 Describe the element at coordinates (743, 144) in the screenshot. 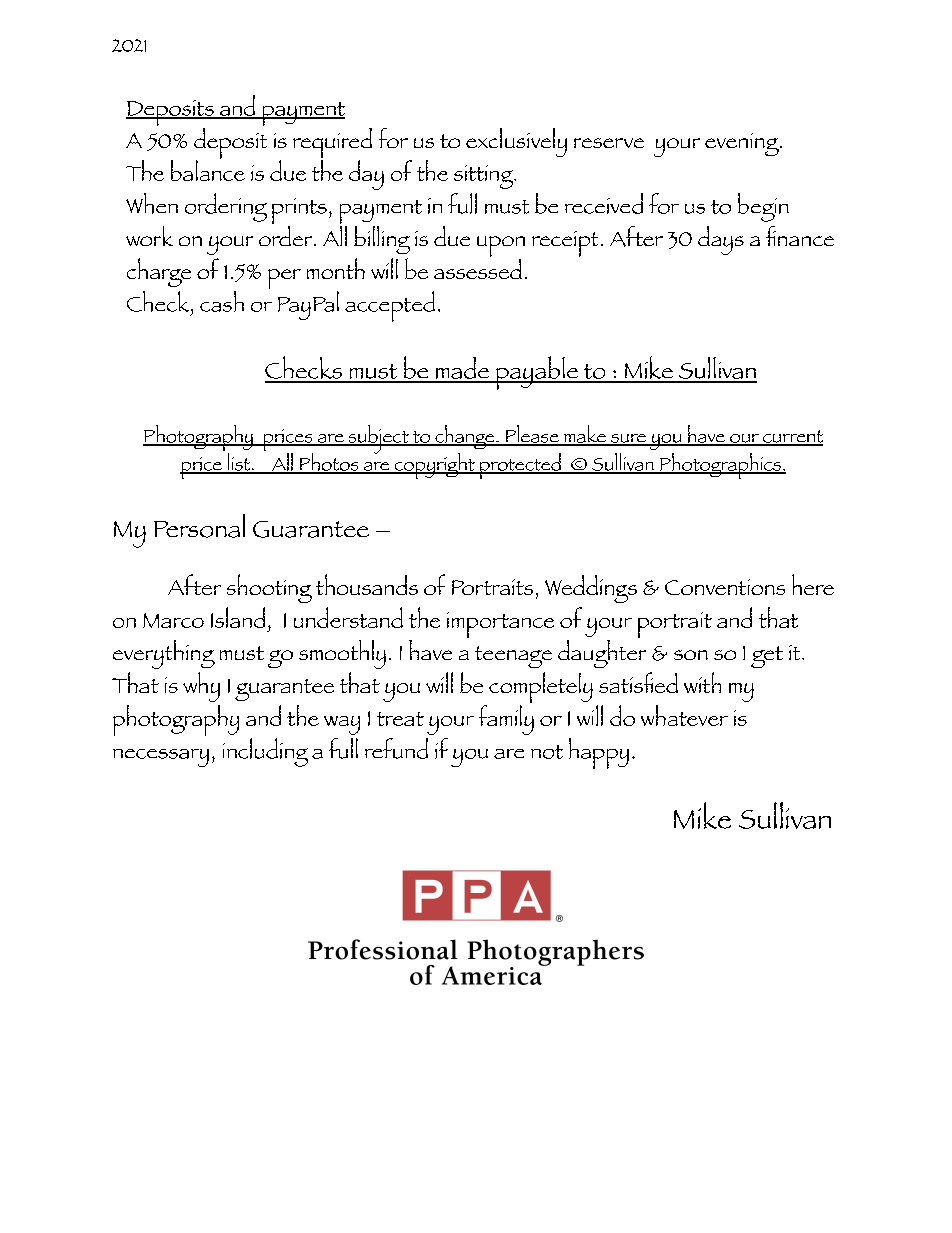

I see `evening` at that location.
